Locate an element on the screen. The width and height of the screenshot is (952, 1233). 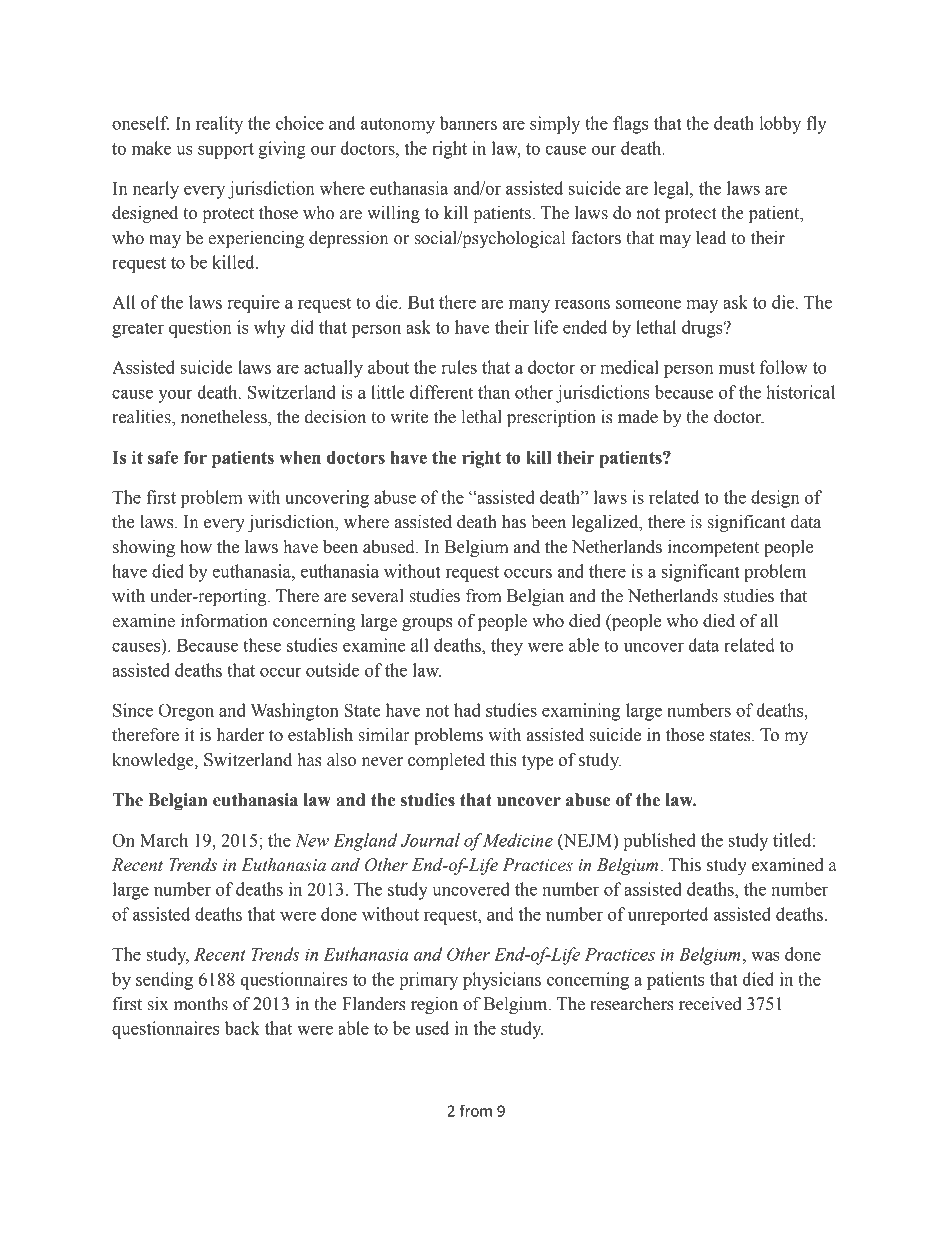
autonomy is located at coordinates (398, 126).
